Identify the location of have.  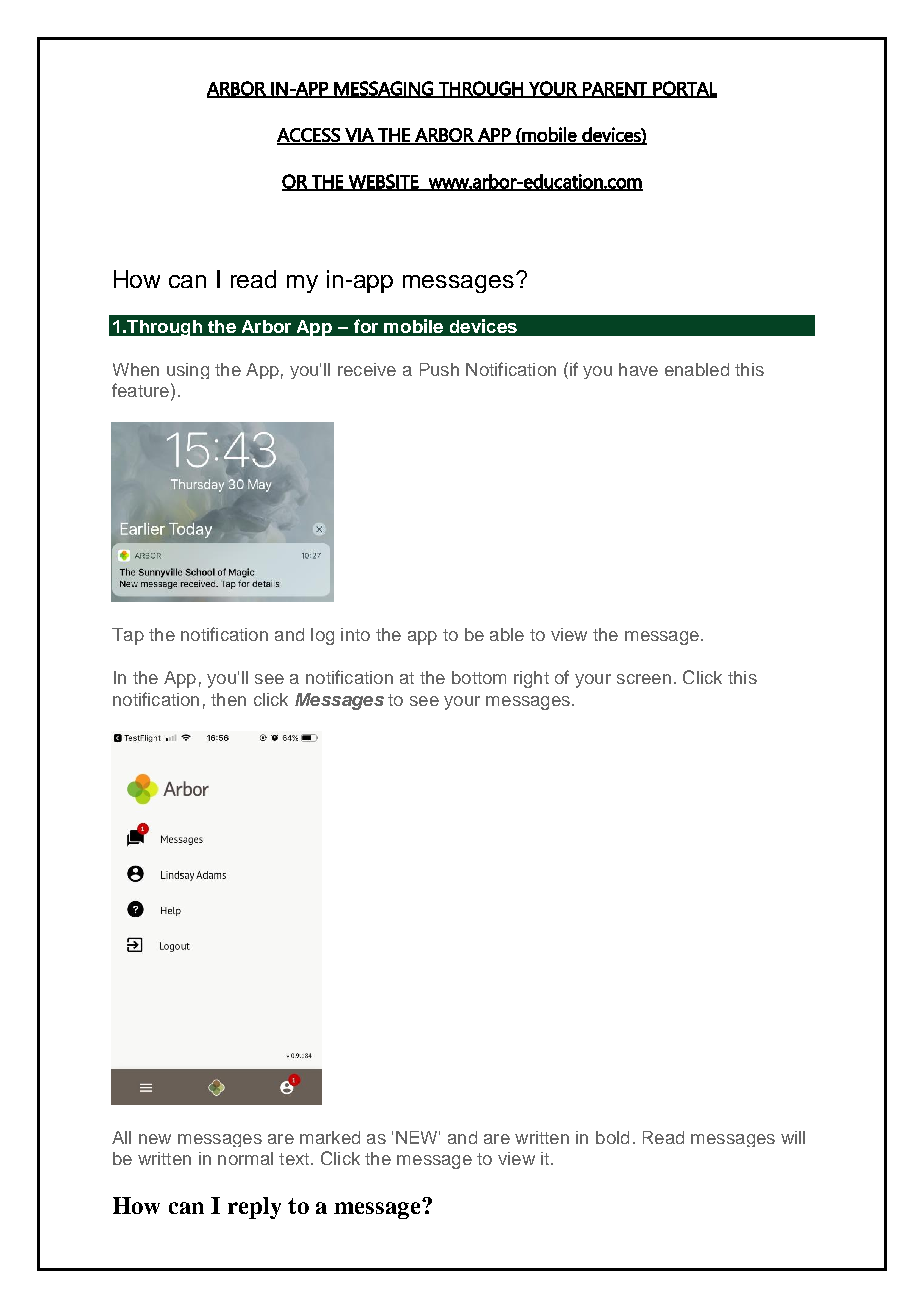
(638, 369).
